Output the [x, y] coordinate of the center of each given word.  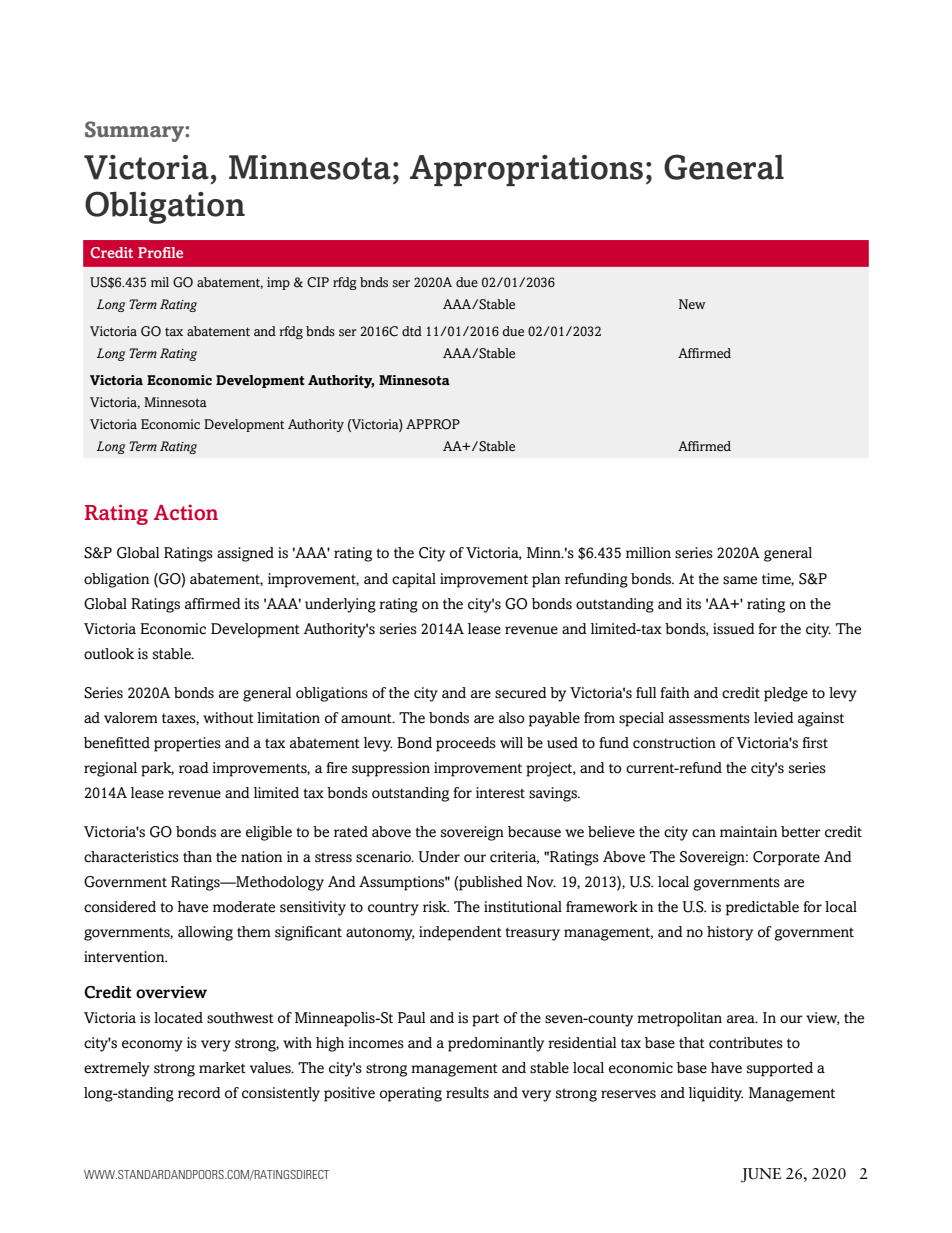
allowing [205, 933]
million [648, 553]
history [730, 933]
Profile [160, 252]
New [692, 304]
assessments [709, 718]
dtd [412, 331]
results [467, 1093]
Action [186, 512]
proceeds [466, 744]
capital [414, 580]
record [199, 1093]
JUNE [761, 1175]
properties [187, 744]
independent [460, 933]
